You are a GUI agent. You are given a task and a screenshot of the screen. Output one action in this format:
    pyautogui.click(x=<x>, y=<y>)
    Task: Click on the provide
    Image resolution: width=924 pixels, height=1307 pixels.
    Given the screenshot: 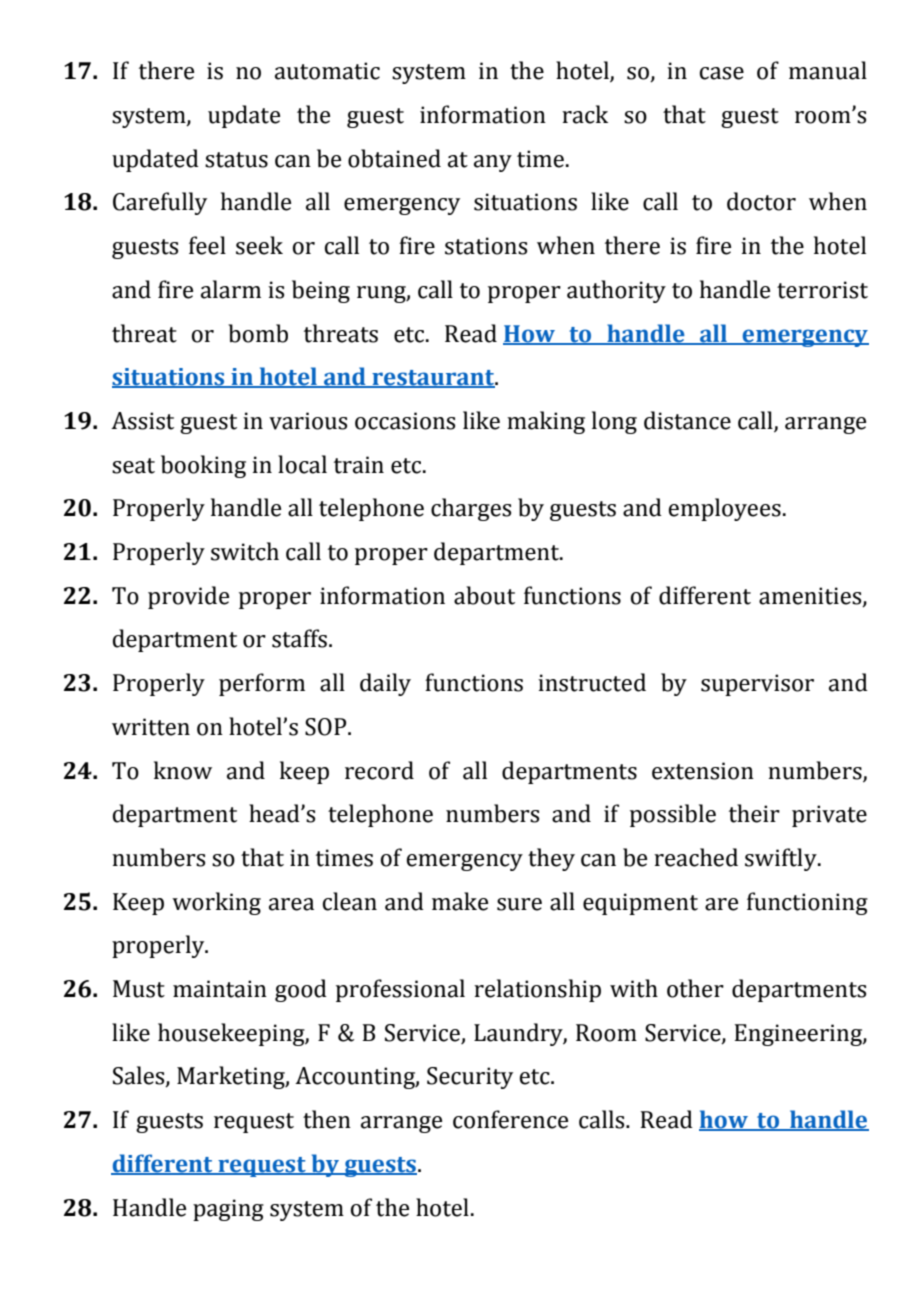 What is the action you would take?
    pyautogui.click(x=188, y=597)
